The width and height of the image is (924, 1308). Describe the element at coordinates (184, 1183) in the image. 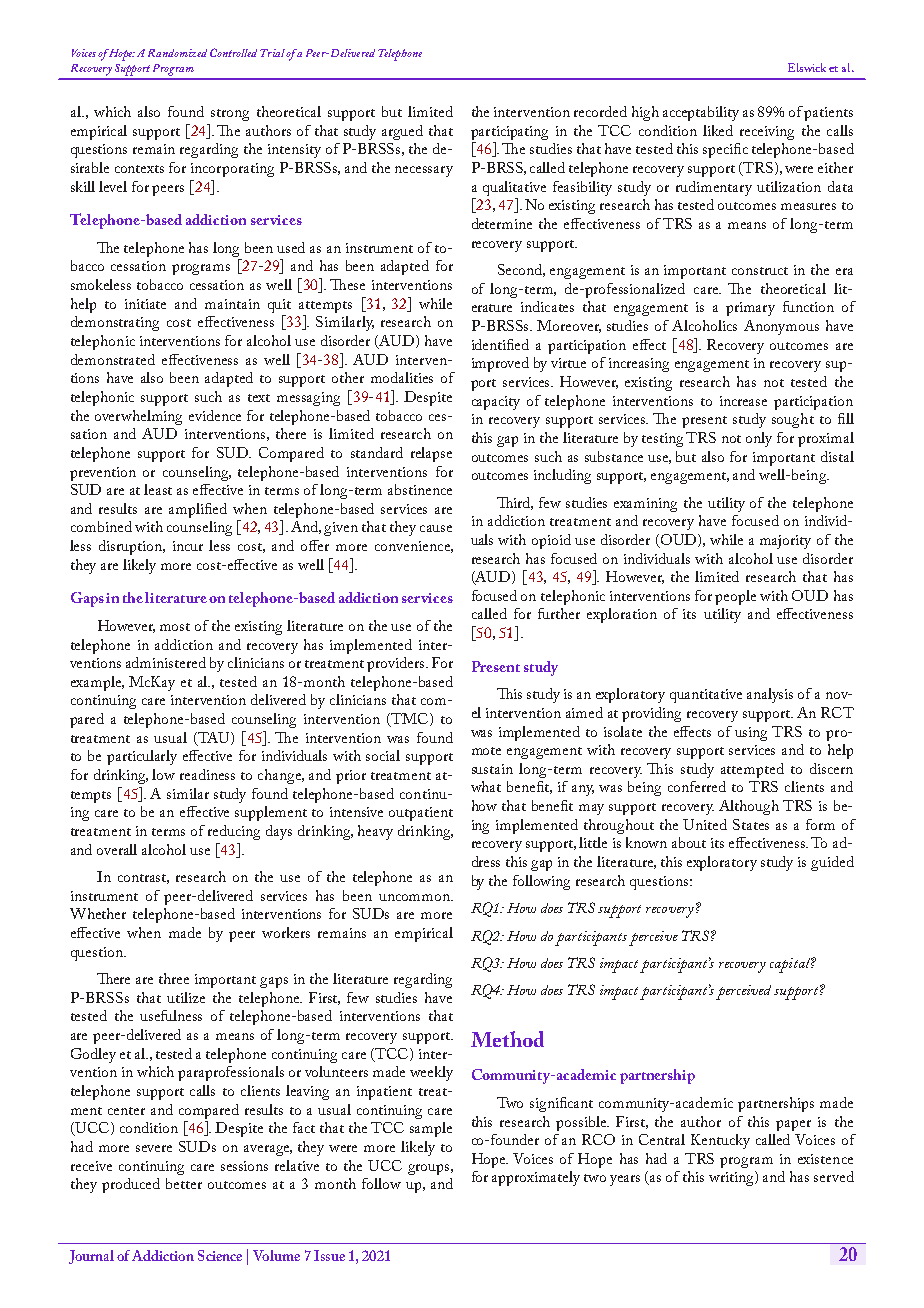

I see `better` at that location.
